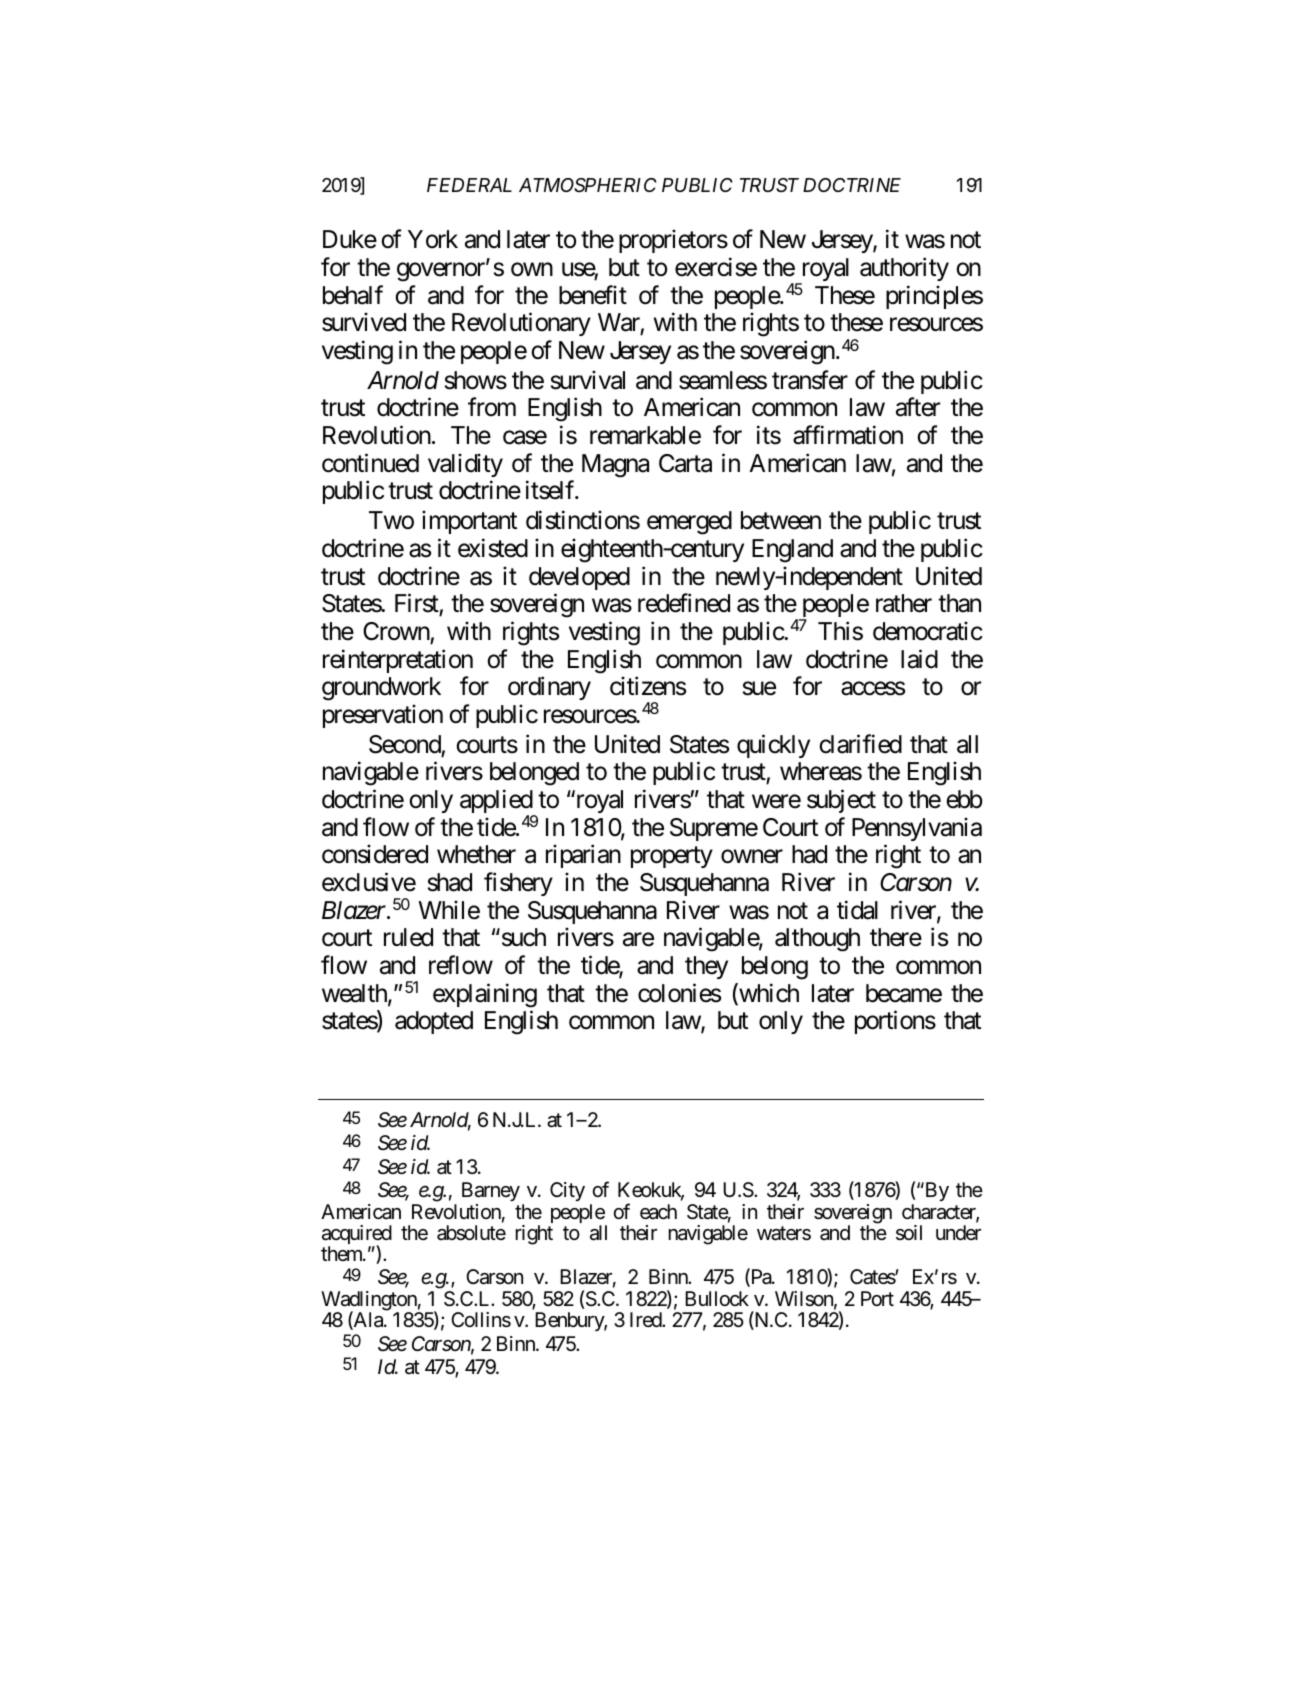  What do you see at coordinates (672, 857) in the page?
I see `property` at bounding box center [672, 857].
